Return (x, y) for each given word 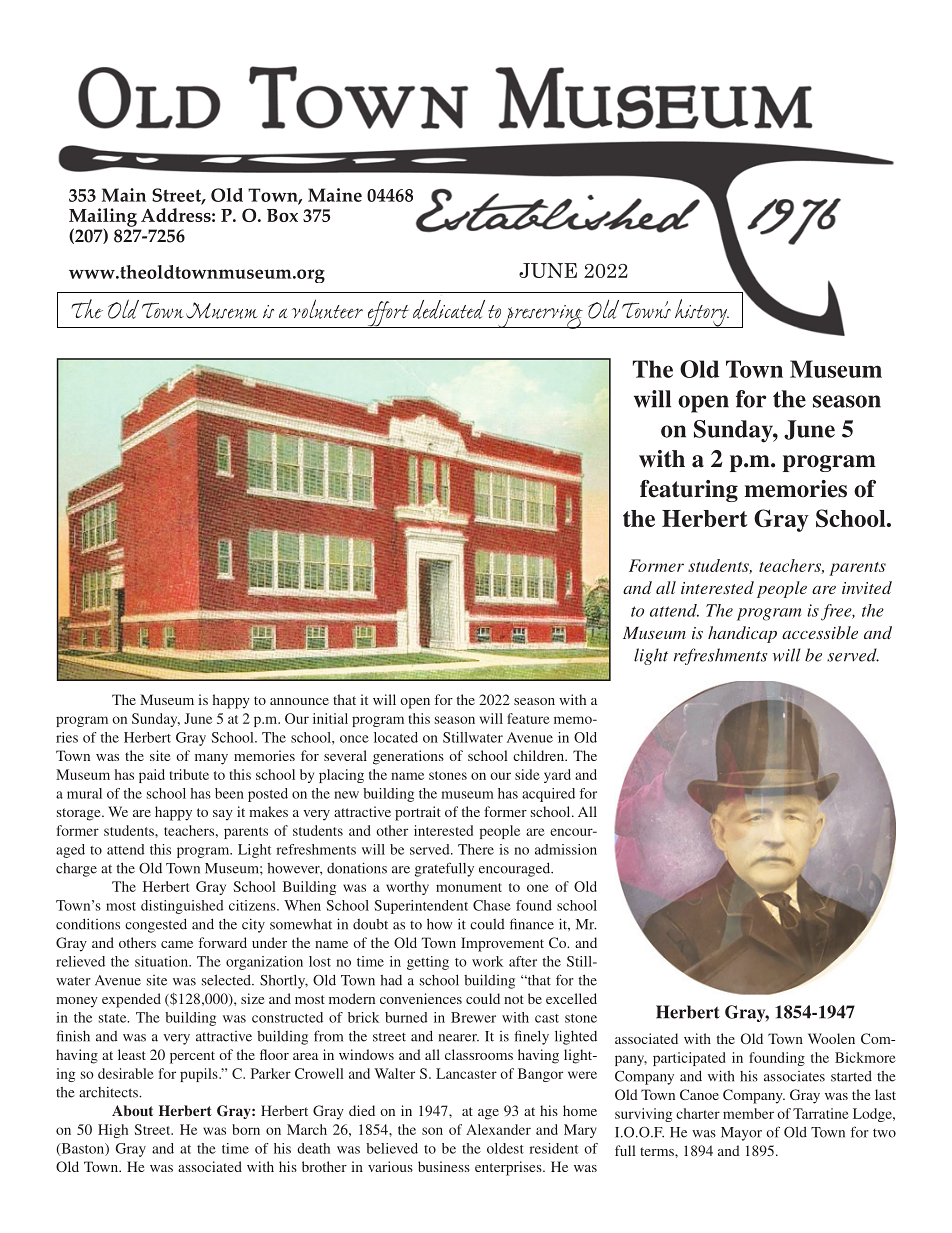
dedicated (449, 309)
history (701, 313)
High (113, 1131)
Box (282, 215)
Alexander (498, 1129)
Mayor (741, 1134)
